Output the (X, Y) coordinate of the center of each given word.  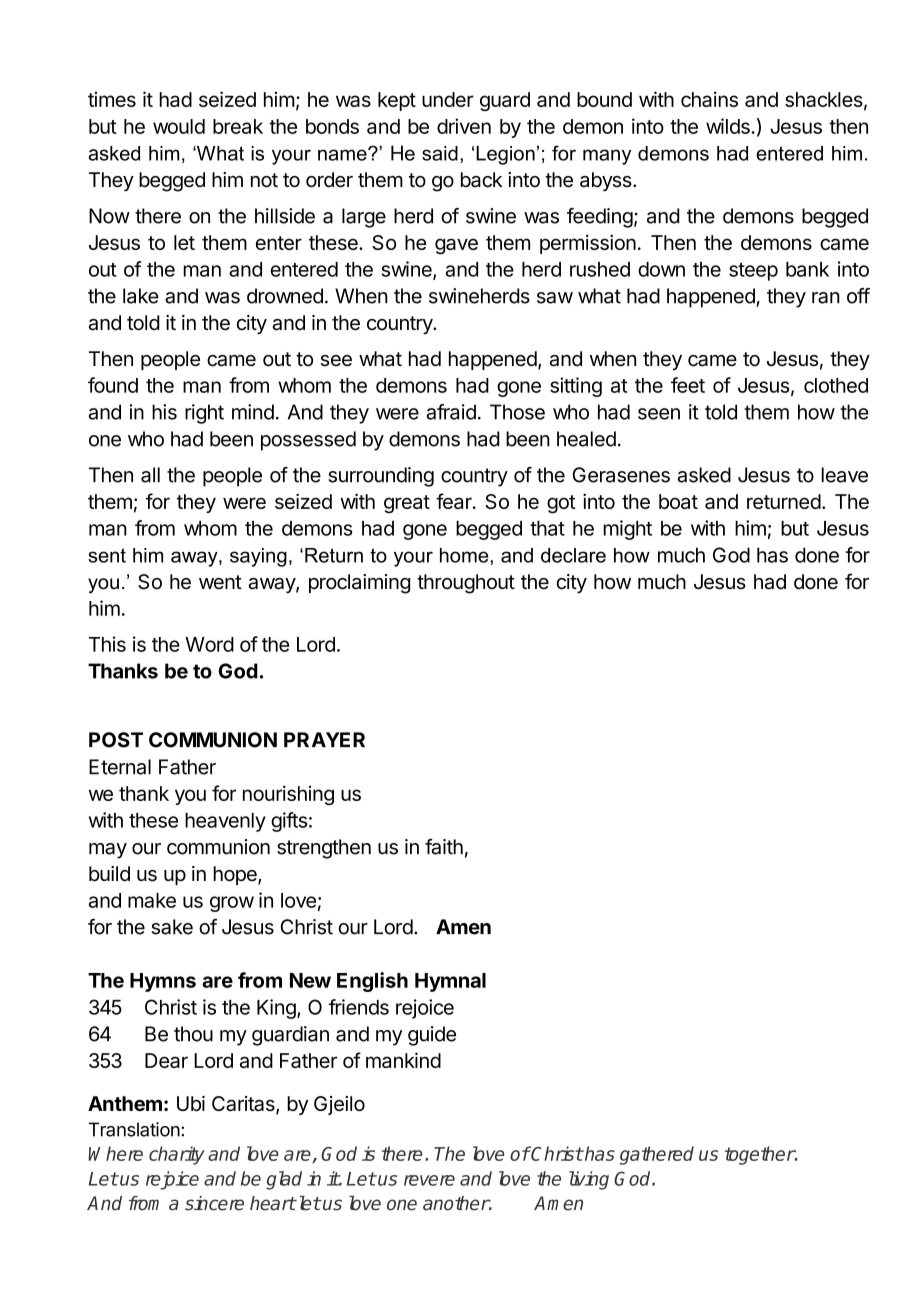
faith (444, 847)
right (204, 414)
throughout (466, 584)
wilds (729, 126)
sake (172, 927)
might (627, 530)
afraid (451, 412)
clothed (836, 385)
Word (209, 644)
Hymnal (450, 982)
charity (177, 1155)
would (179, 126)
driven (464, 126)
